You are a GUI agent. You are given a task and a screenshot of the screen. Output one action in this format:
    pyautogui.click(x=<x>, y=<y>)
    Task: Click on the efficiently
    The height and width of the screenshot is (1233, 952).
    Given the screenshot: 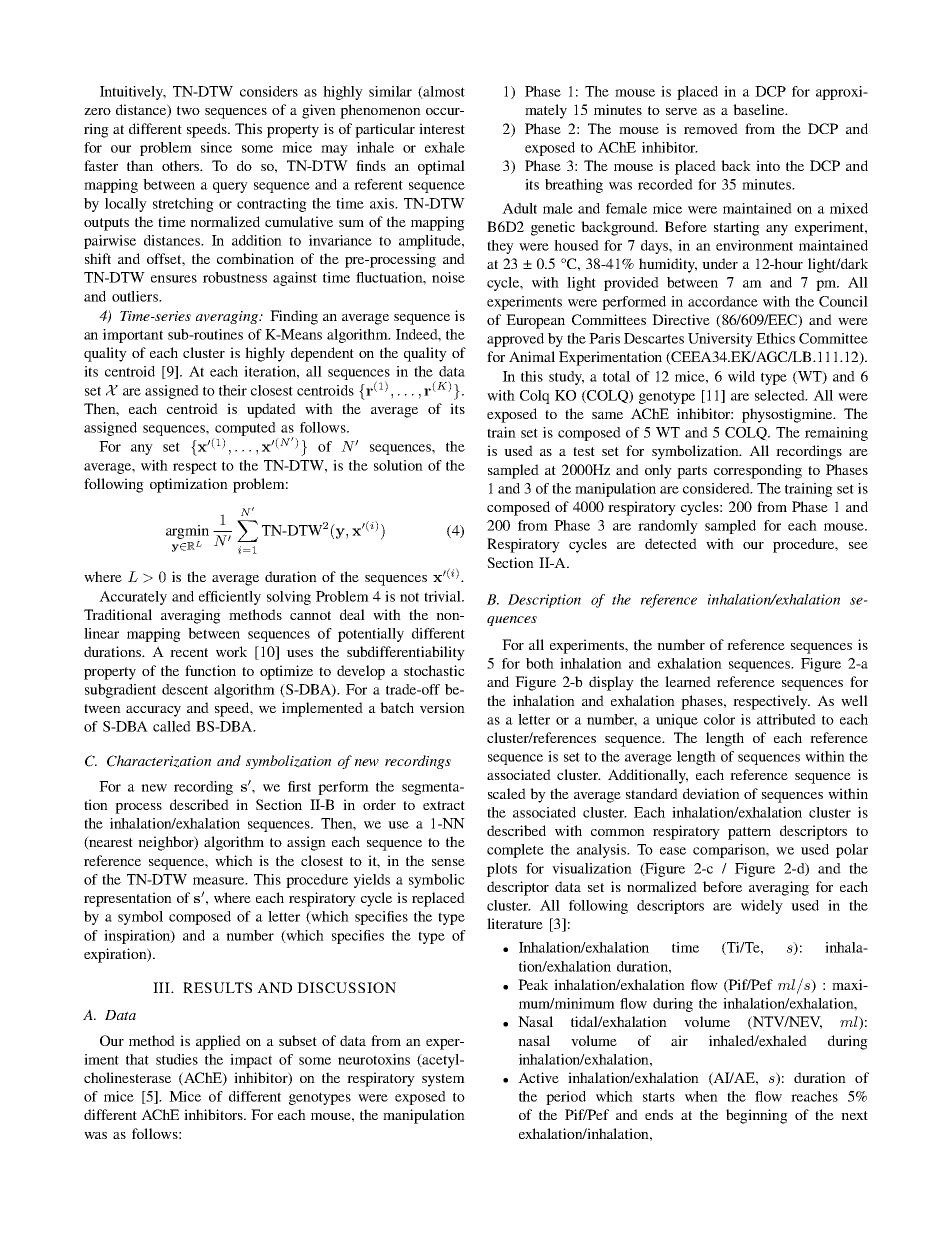 What is the action you would take?
    pyautogui.click(x=230, y=598)
